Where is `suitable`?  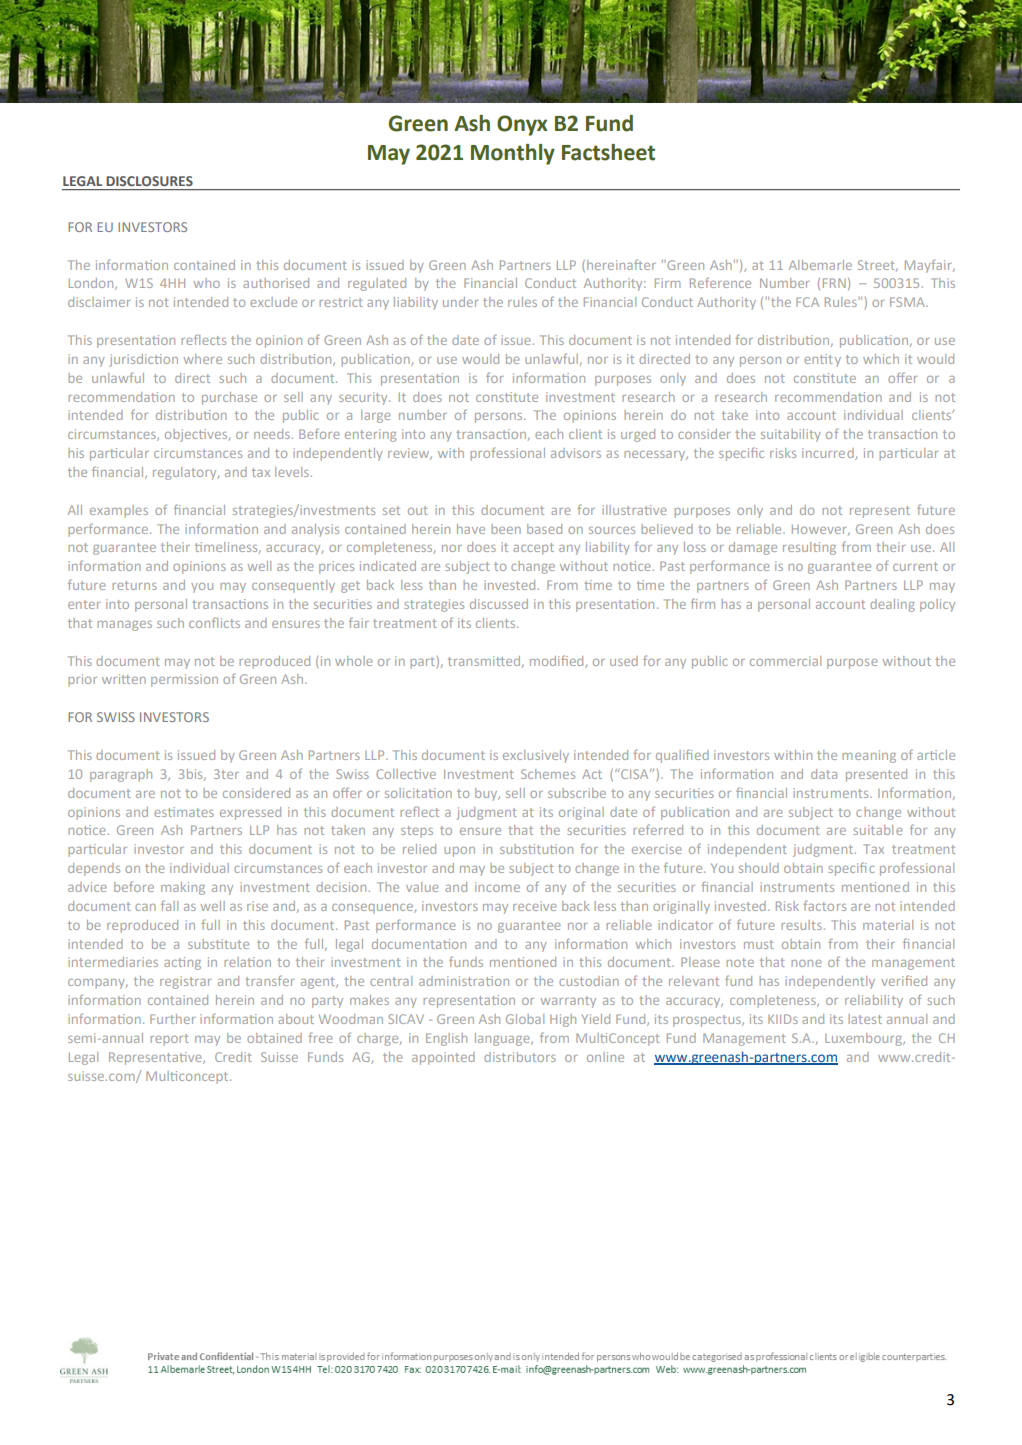 suitable is located at coordinates (878, 830).
